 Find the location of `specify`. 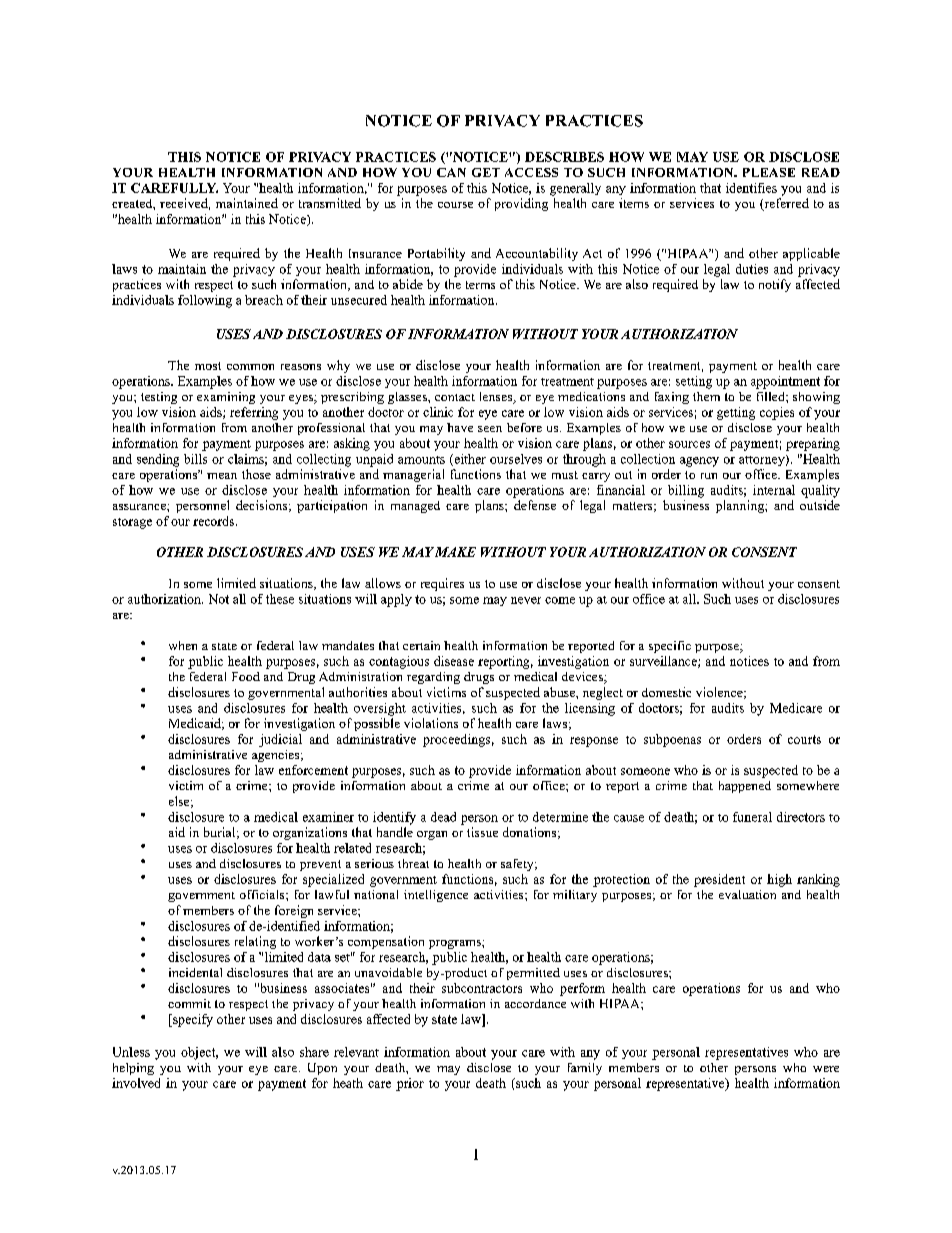

specify is located at coordinates (192, 1020).
